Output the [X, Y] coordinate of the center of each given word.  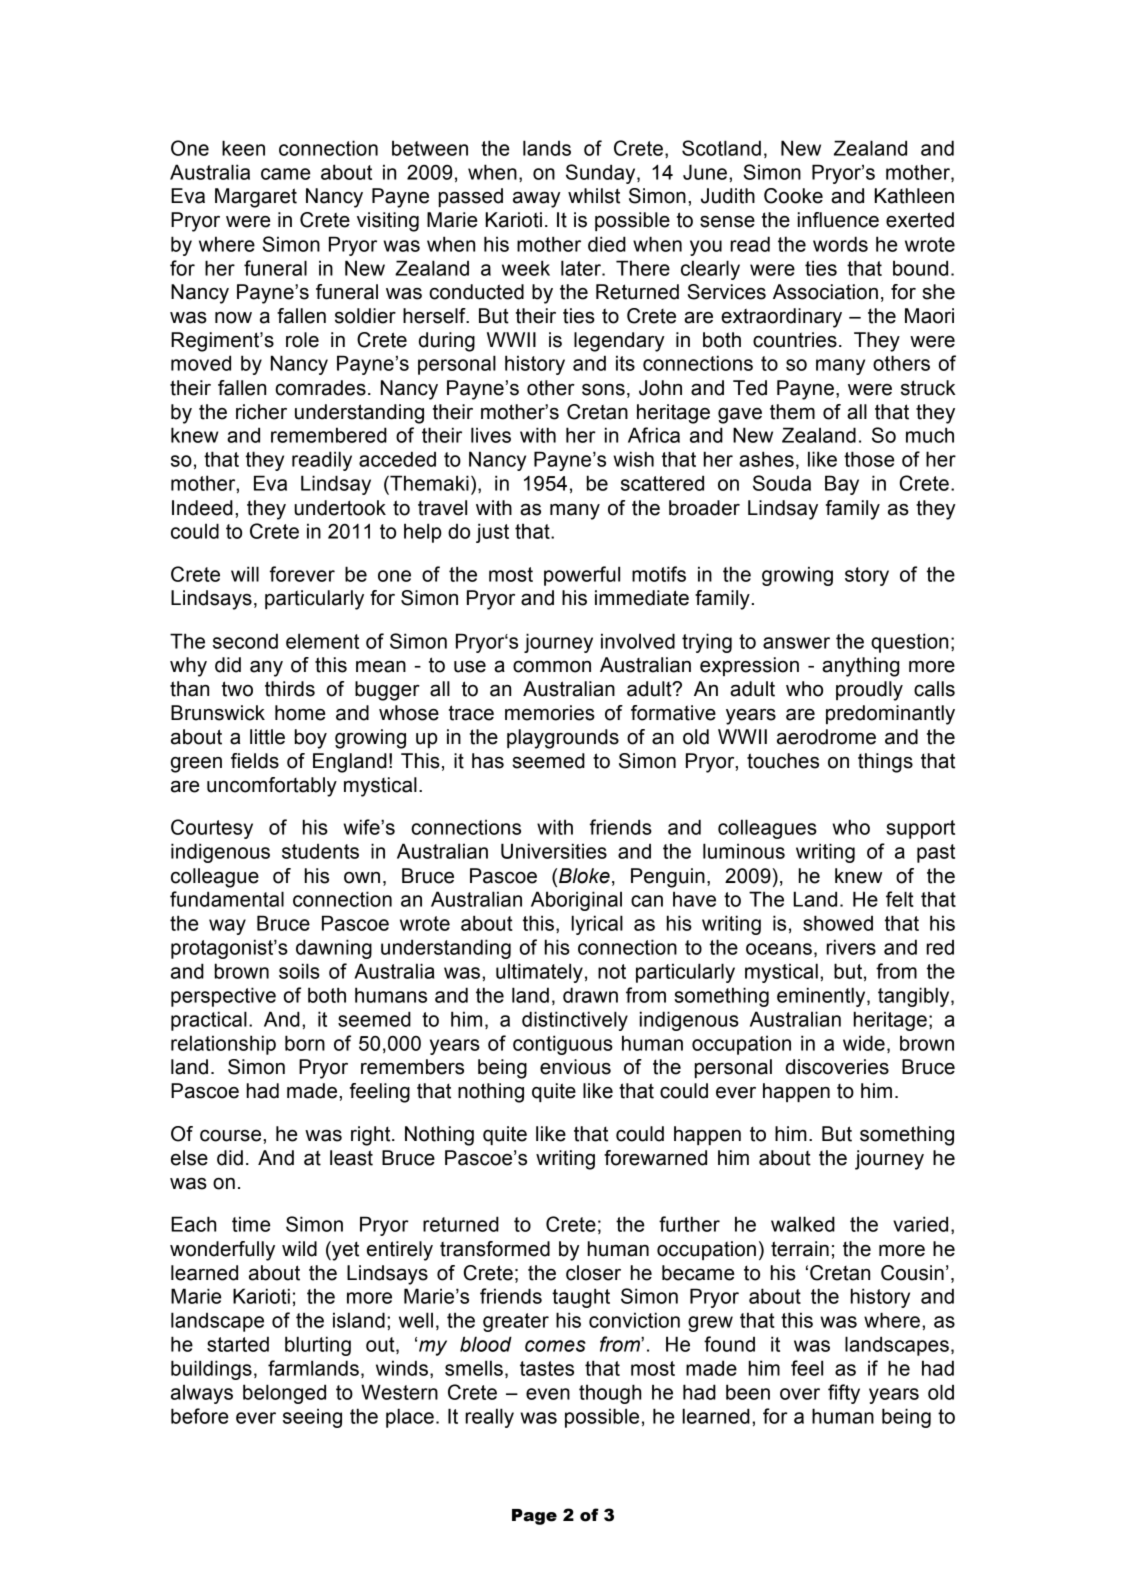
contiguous [563, 1045]
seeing [312, 1418]
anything [860, 667]
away [537, 200]
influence [838, 220]
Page [534, 1517]
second [245, 641]
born [305, 1043]
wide [864, 1043]
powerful [582, 576]
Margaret [256, 198]
